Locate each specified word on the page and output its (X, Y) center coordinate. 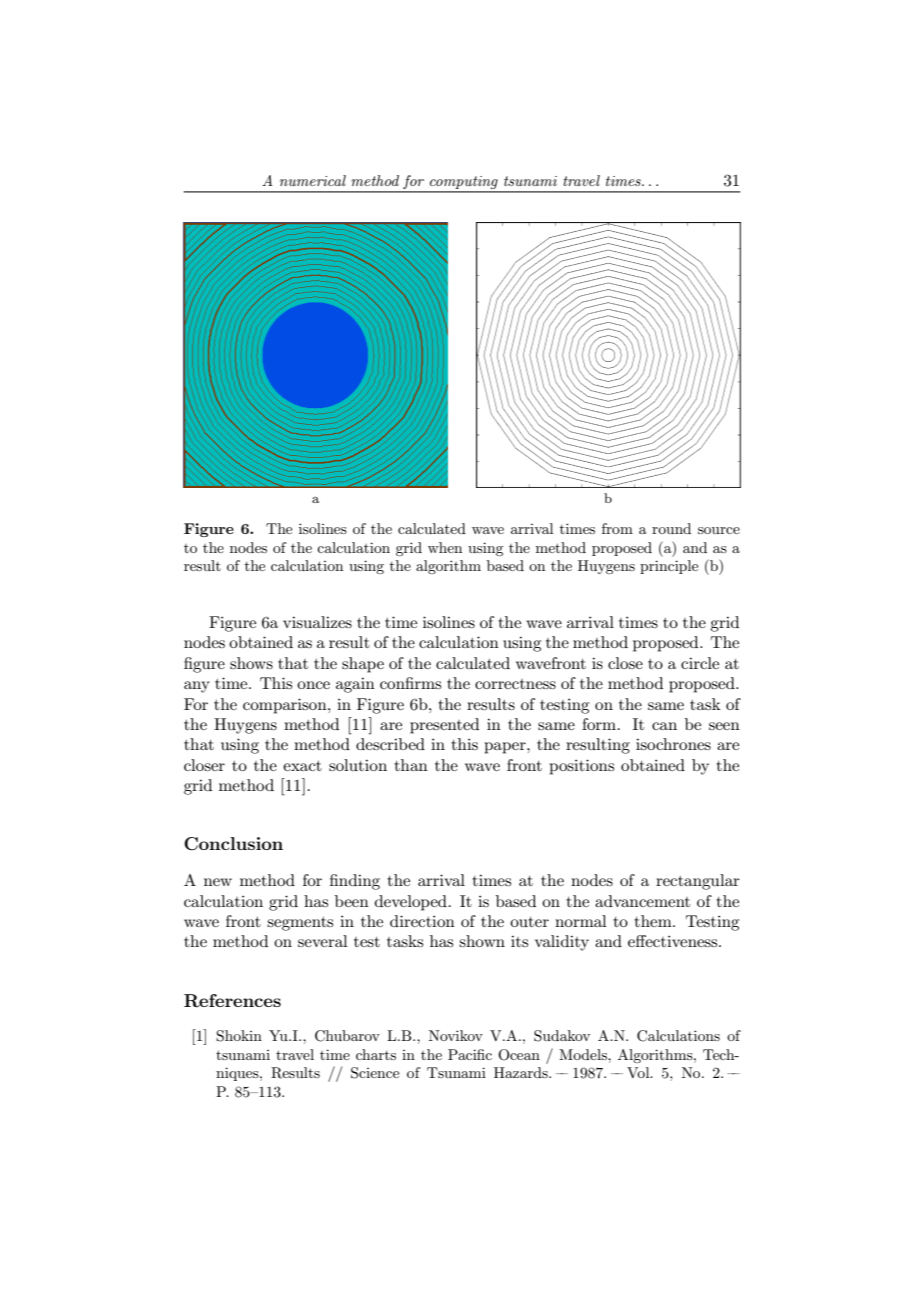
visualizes (317, 622)
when (445, 547)
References (232, 1001)
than (411, 765)
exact (302, 766)
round (671, 528)
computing (464, 184)
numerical (313, 180)
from (617, 528)
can (664, 726)
